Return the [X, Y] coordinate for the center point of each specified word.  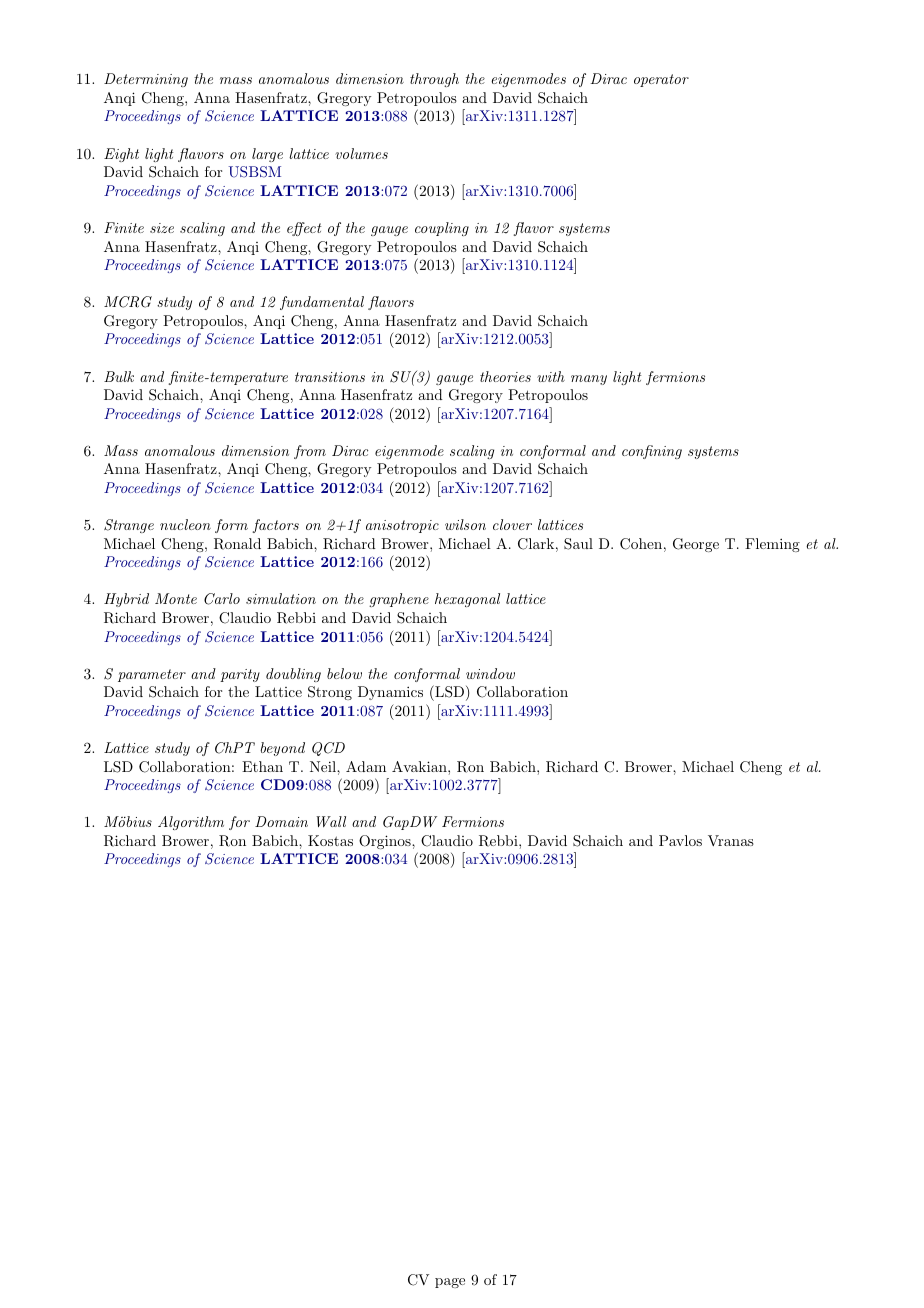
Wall [331, 821]
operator [661, 80]
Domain [281, 821]
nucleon [185, 524]
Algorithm [191, 823]
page [450, 1283]
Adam [366, 766]
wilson [465, 524]
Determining [146, 80]
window [490, 673]
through [434, 80]
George [696, 545]
